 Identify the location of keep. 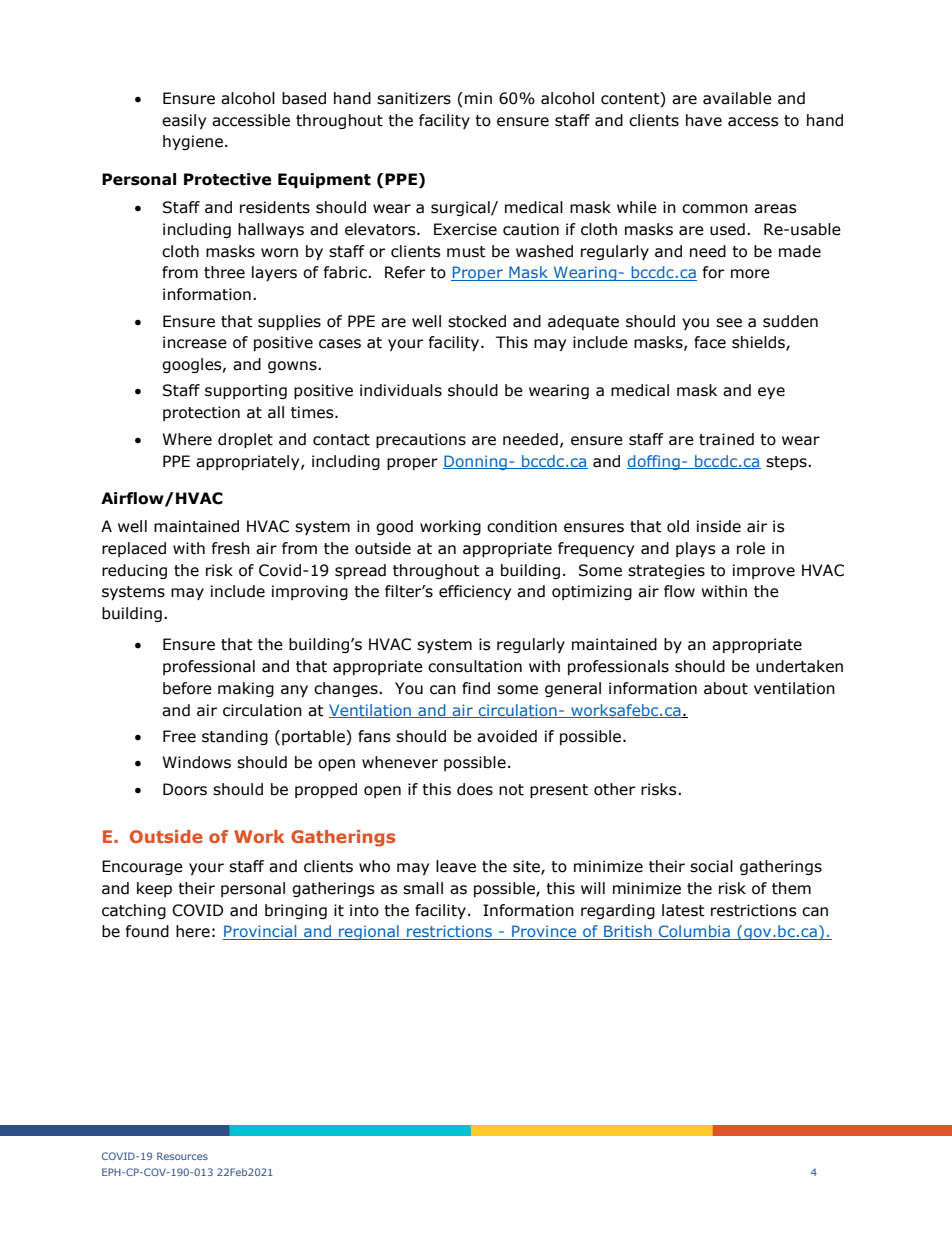
(154, 889).
